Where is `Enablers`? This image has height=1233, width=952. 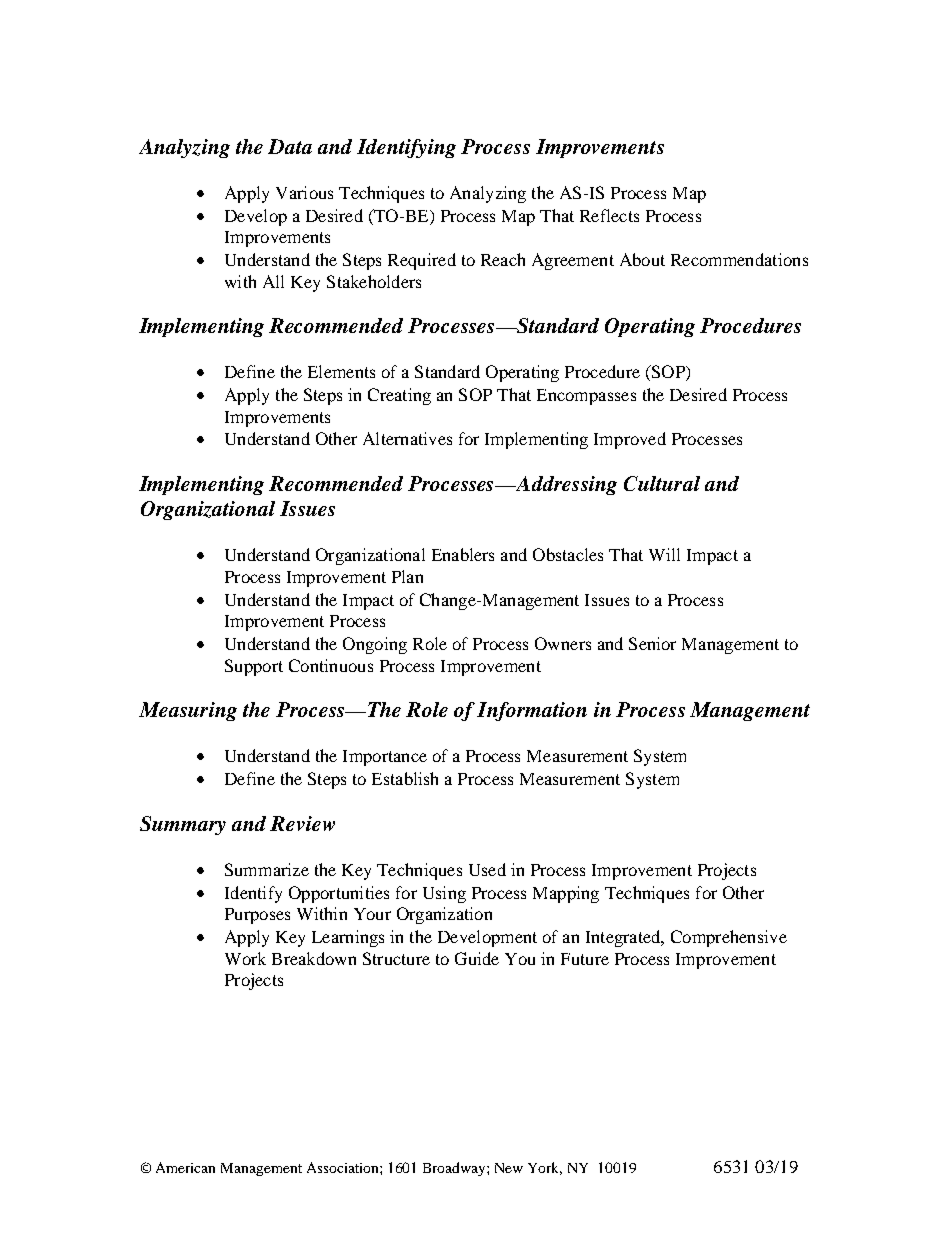 Enablers is located at coordinates (463, 554).
